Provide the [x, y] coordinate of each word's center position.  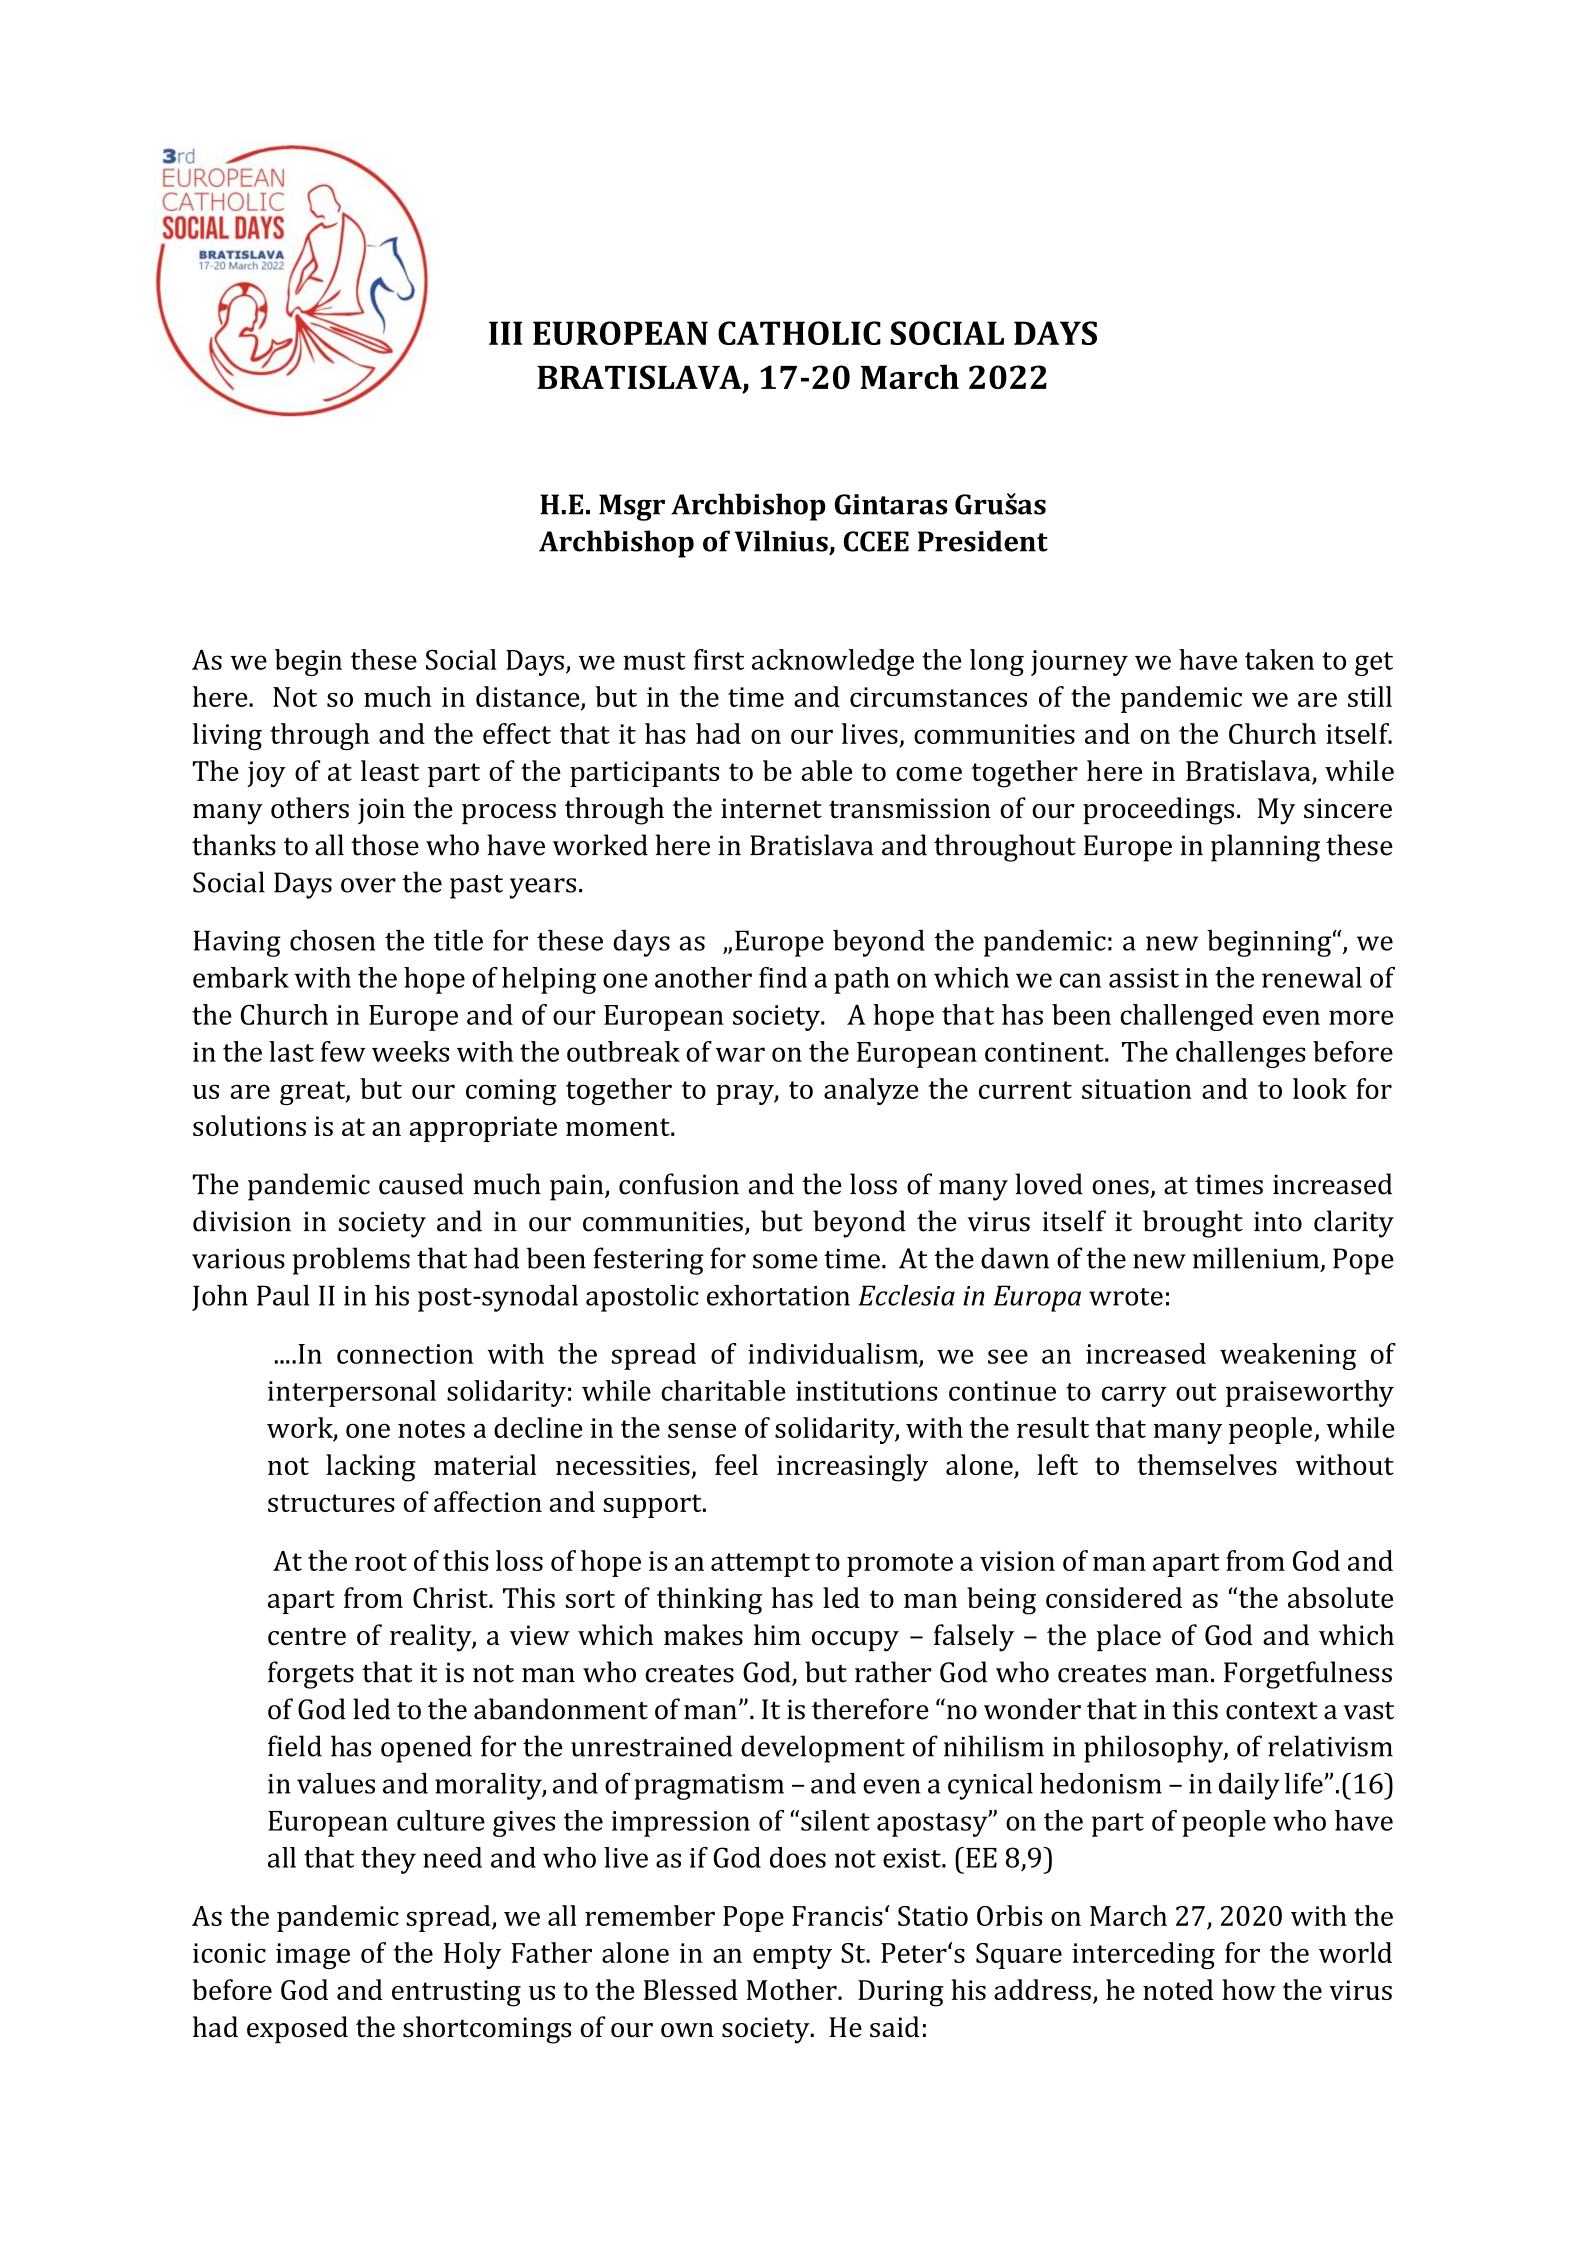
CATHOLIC [799, 333]
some [785, 1261]
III [506, 333]
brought [1193, 1224]
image [313, 1956]
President [983, 541]
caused [421, 1184]
